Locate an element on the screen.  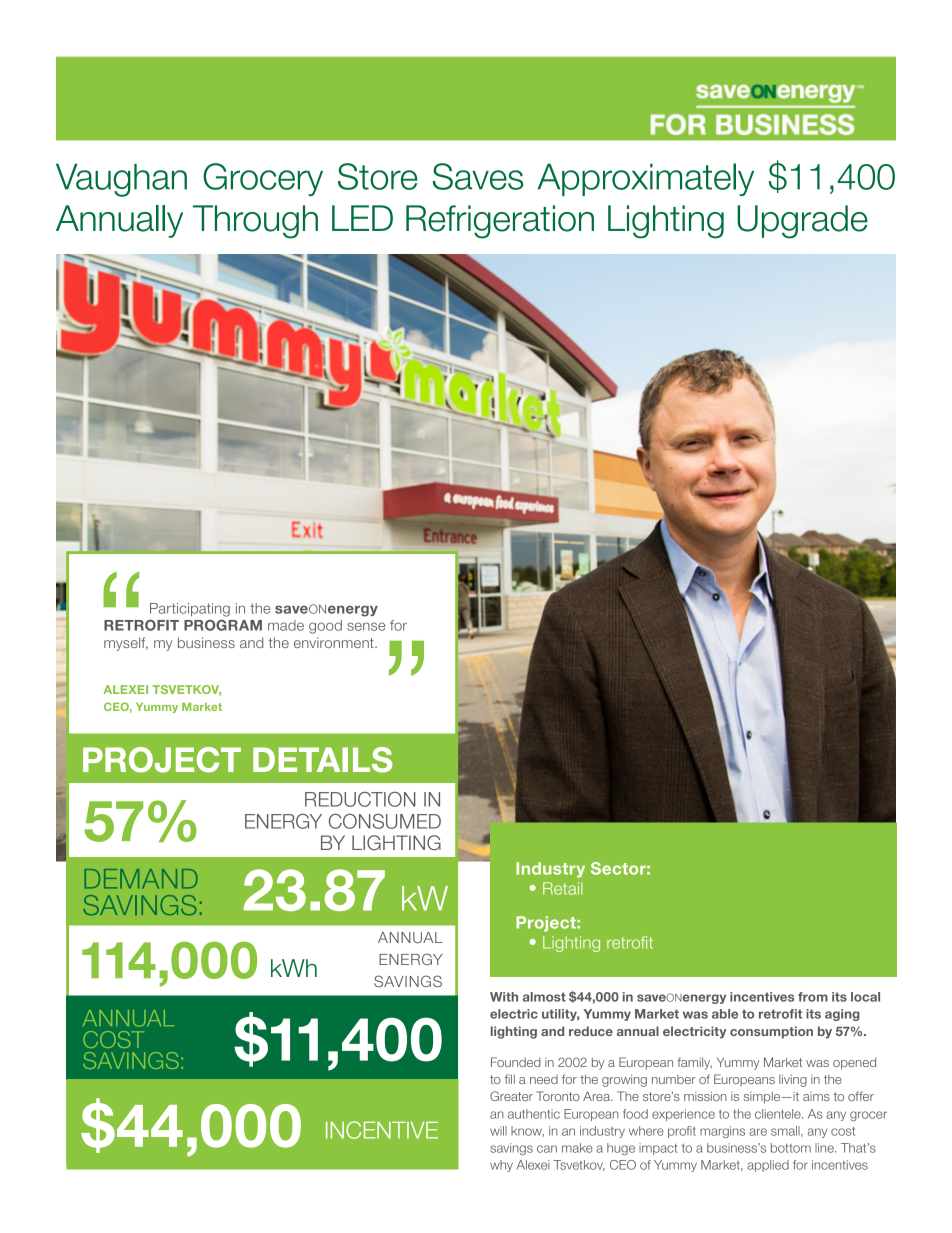
why is located at coordinates (501, 1166).
